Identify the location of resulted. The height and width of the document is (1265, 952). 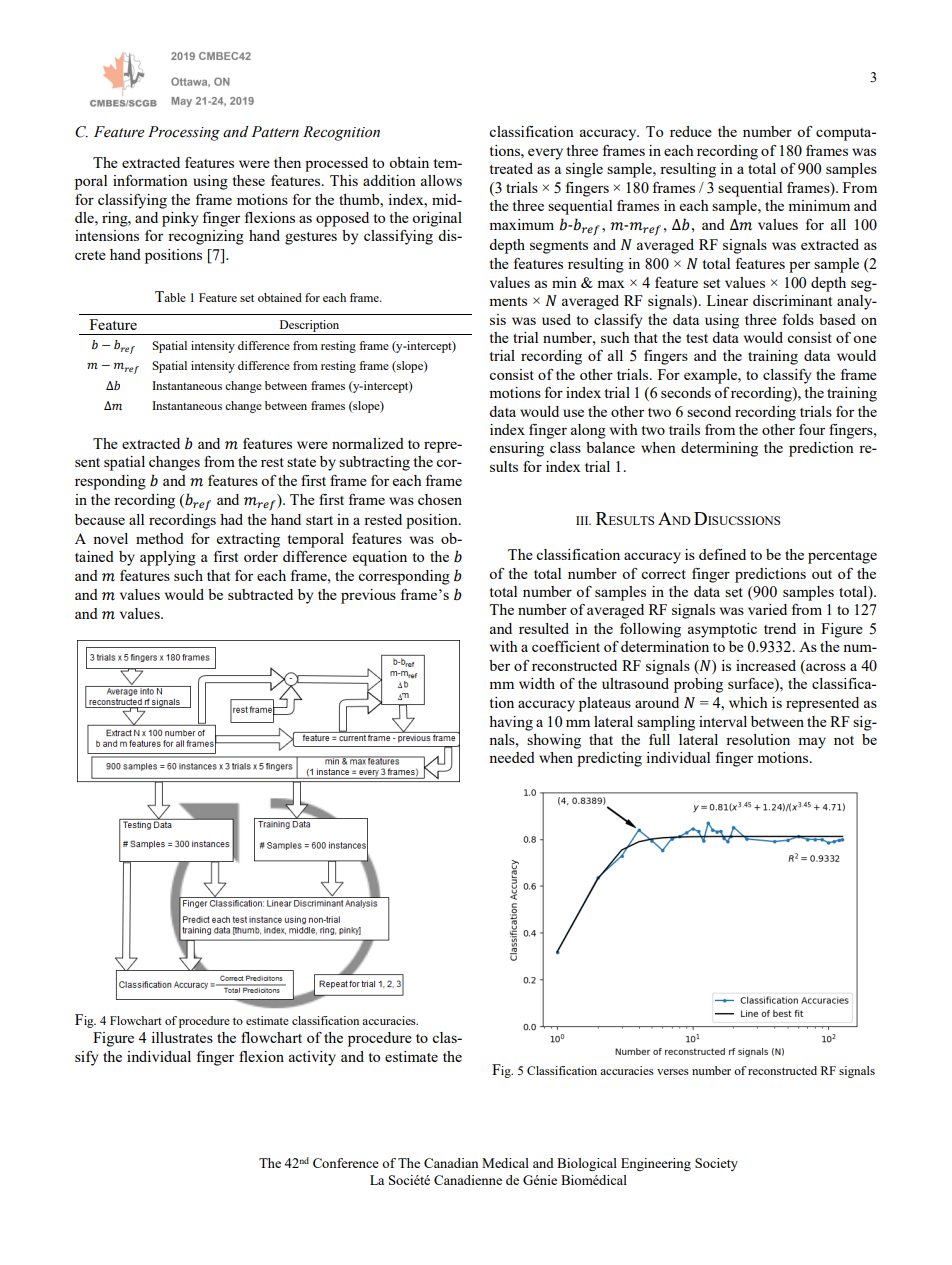
(544, 628).
